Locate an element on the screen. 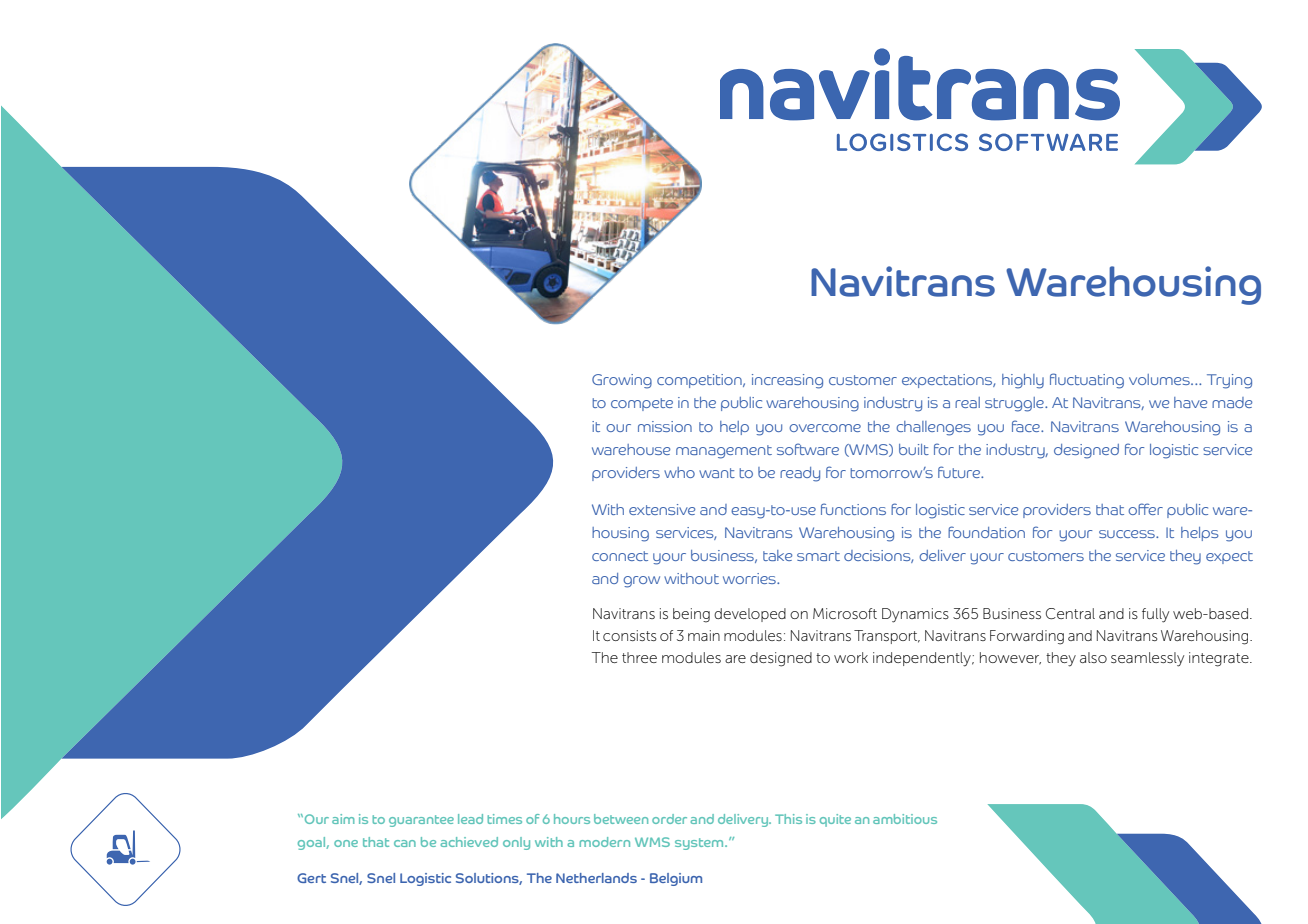  increasing is located at coordinates (787, 381).
